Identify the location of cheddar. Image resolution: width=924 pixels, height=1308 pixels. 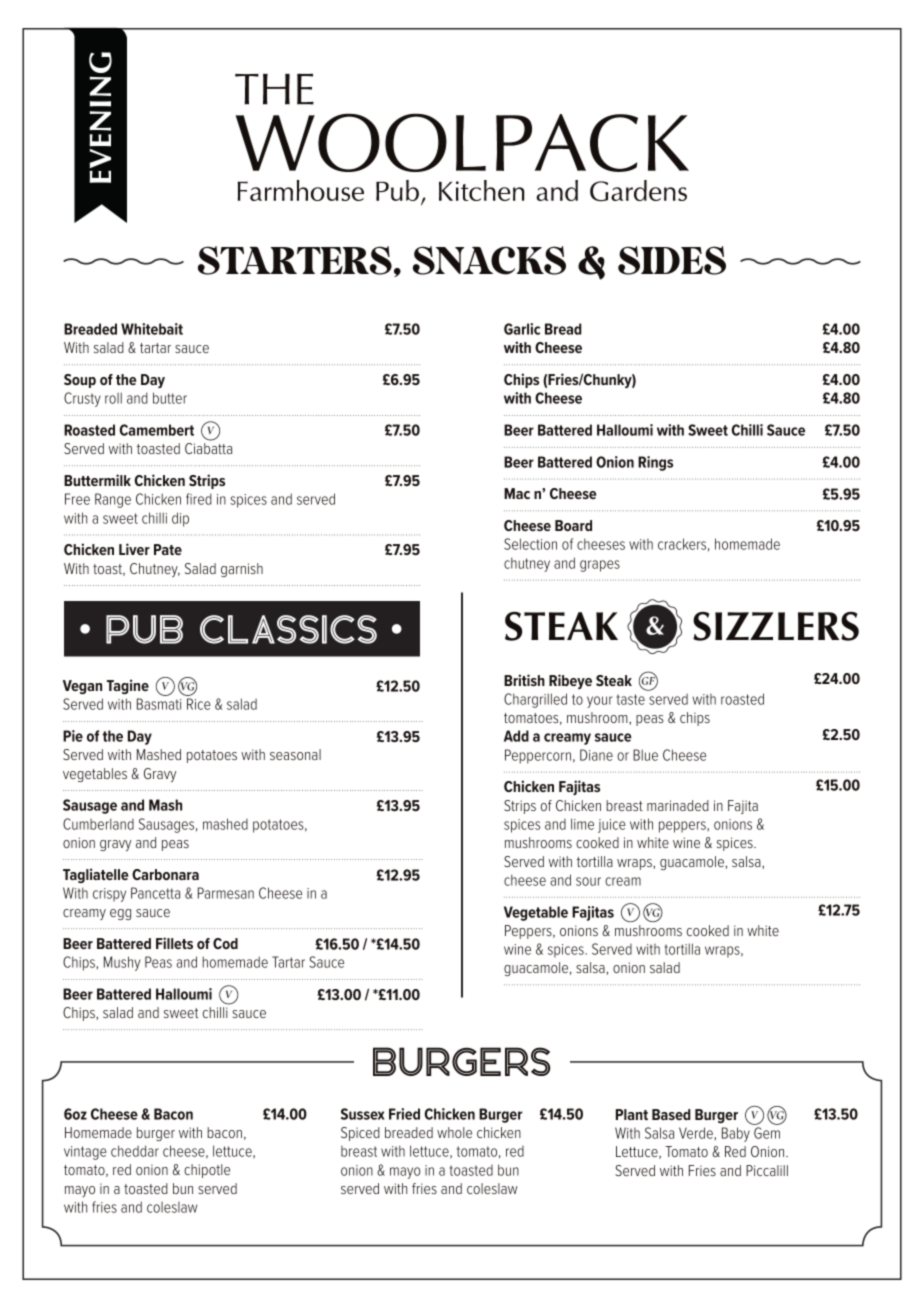
(135, 1151).
